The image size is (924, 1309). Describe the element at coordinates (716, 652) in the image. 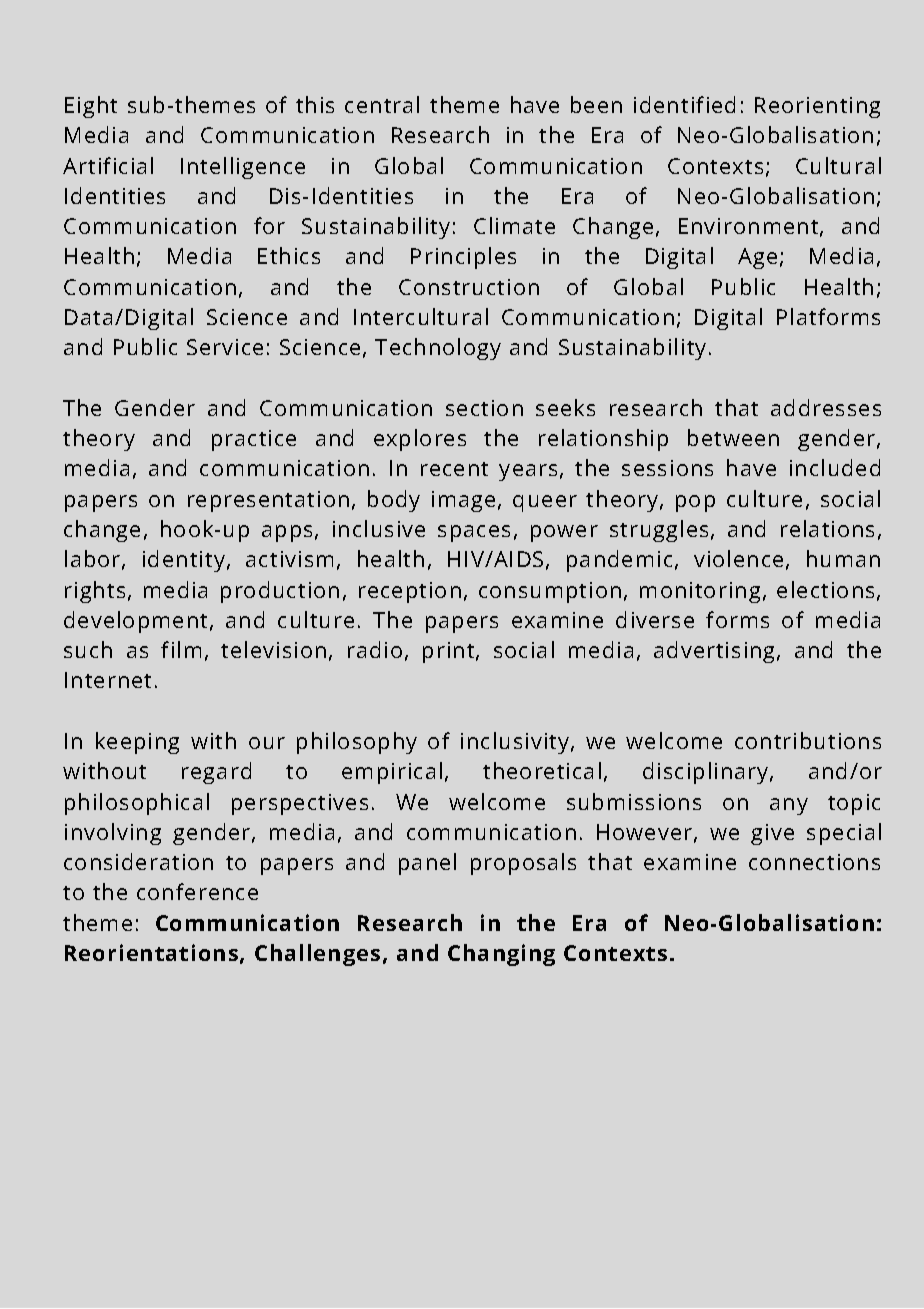

I see `advertising` at that location.
